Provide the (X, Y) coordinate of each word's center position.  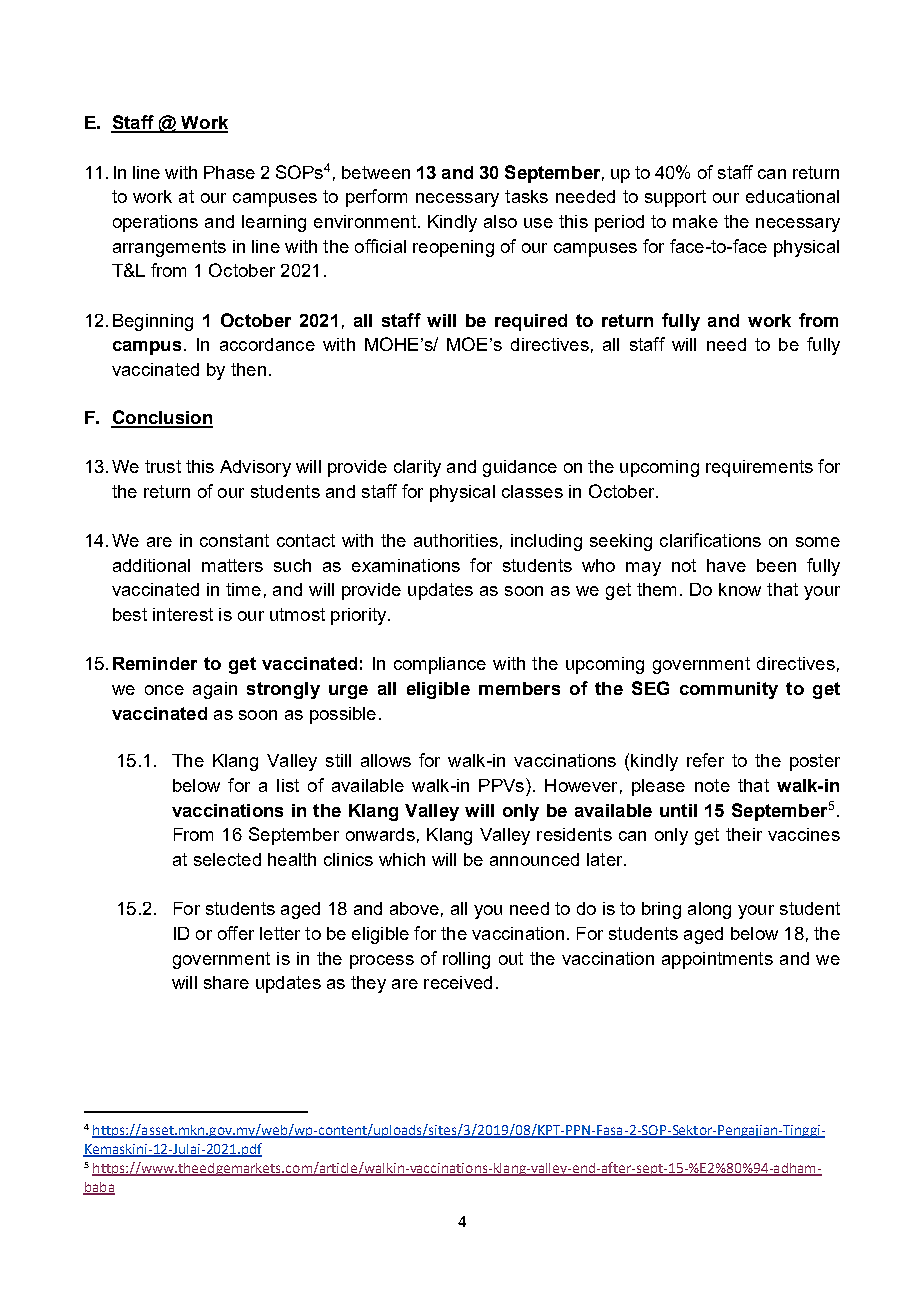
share (226, 982)
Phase (229, 172)
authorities (456, 540)
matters (232, 565)
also (500, 221)
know (740, 589)
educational (792, 196)
